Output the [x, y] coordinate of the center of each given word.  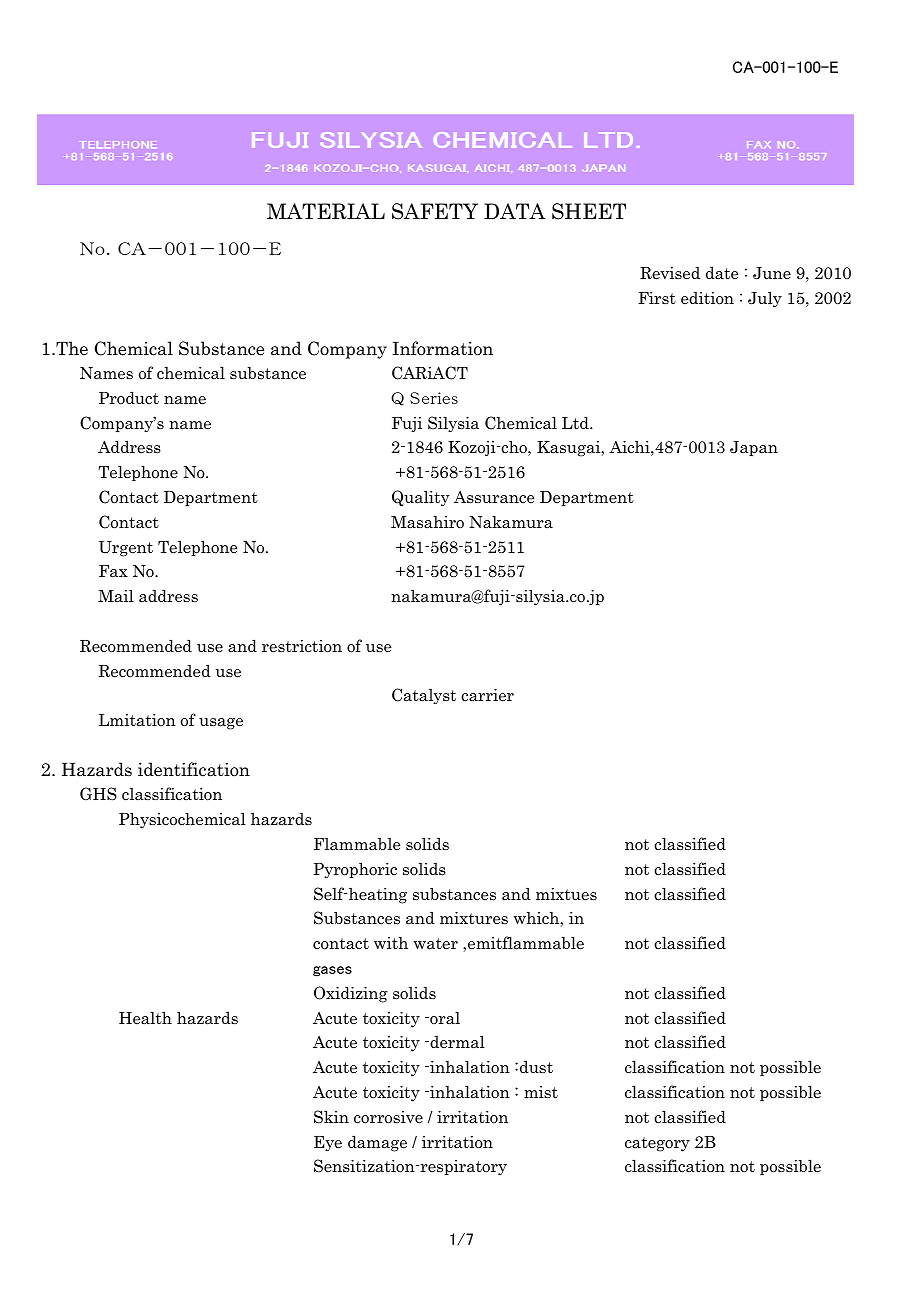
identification [194, 769]
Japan [754, 448]
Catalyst [424, 696]
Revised [670, 273]
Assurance [494, 497]
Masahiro [427, 521]
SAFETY [435, 211]
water [436, 944]
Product [129, 398]
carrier [487, 695]
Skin [331, 1117]
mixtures [474, 918]
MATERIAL [326, 211]
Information [442, 348]
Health [145, 1018]
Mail [116, 596]
